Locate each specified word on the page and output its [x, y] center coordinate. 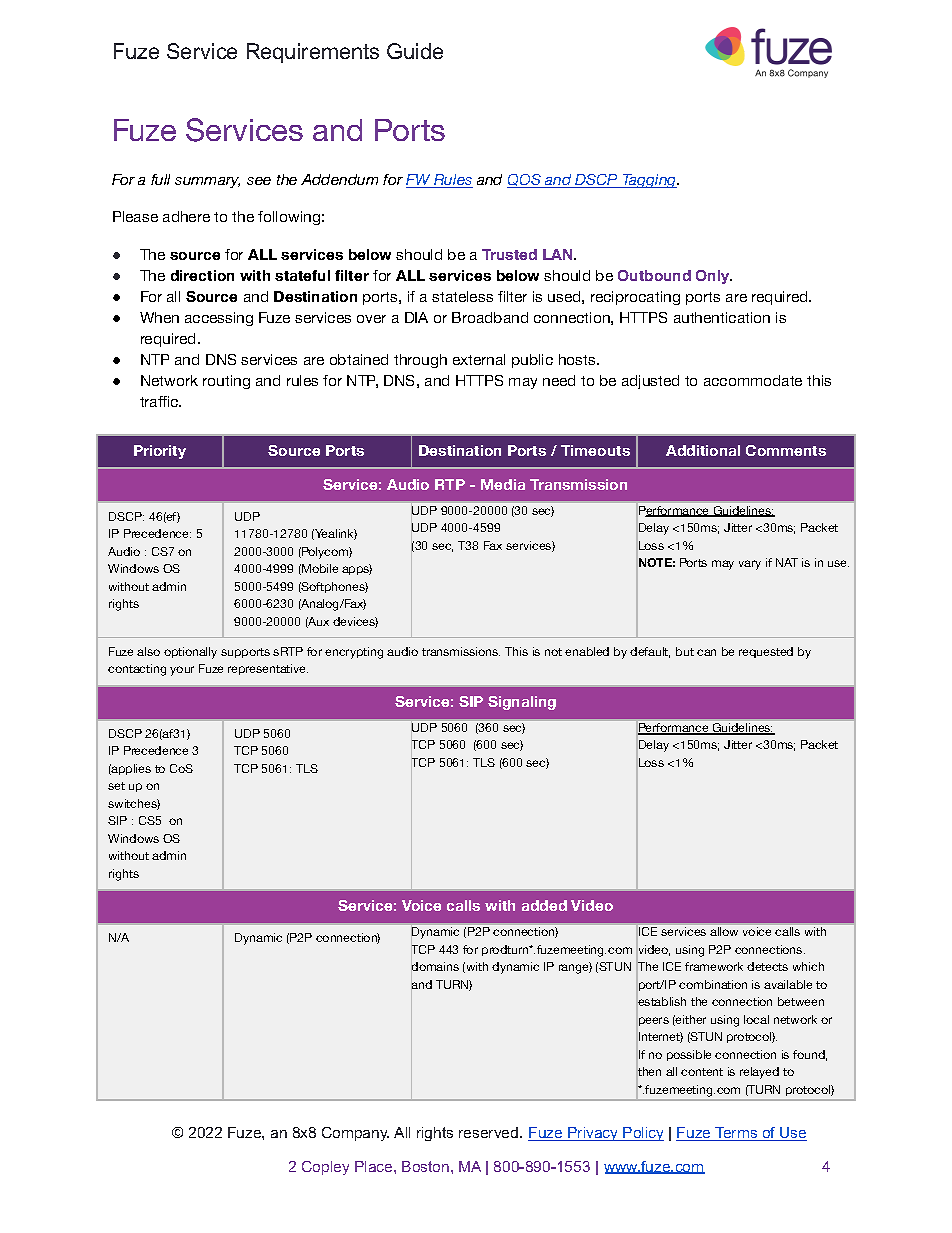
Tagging [650, 181]
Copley [325, 1168]
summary [207, 182]
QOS [525, 181]
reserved [488, 1132]
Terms [736, 1134]
